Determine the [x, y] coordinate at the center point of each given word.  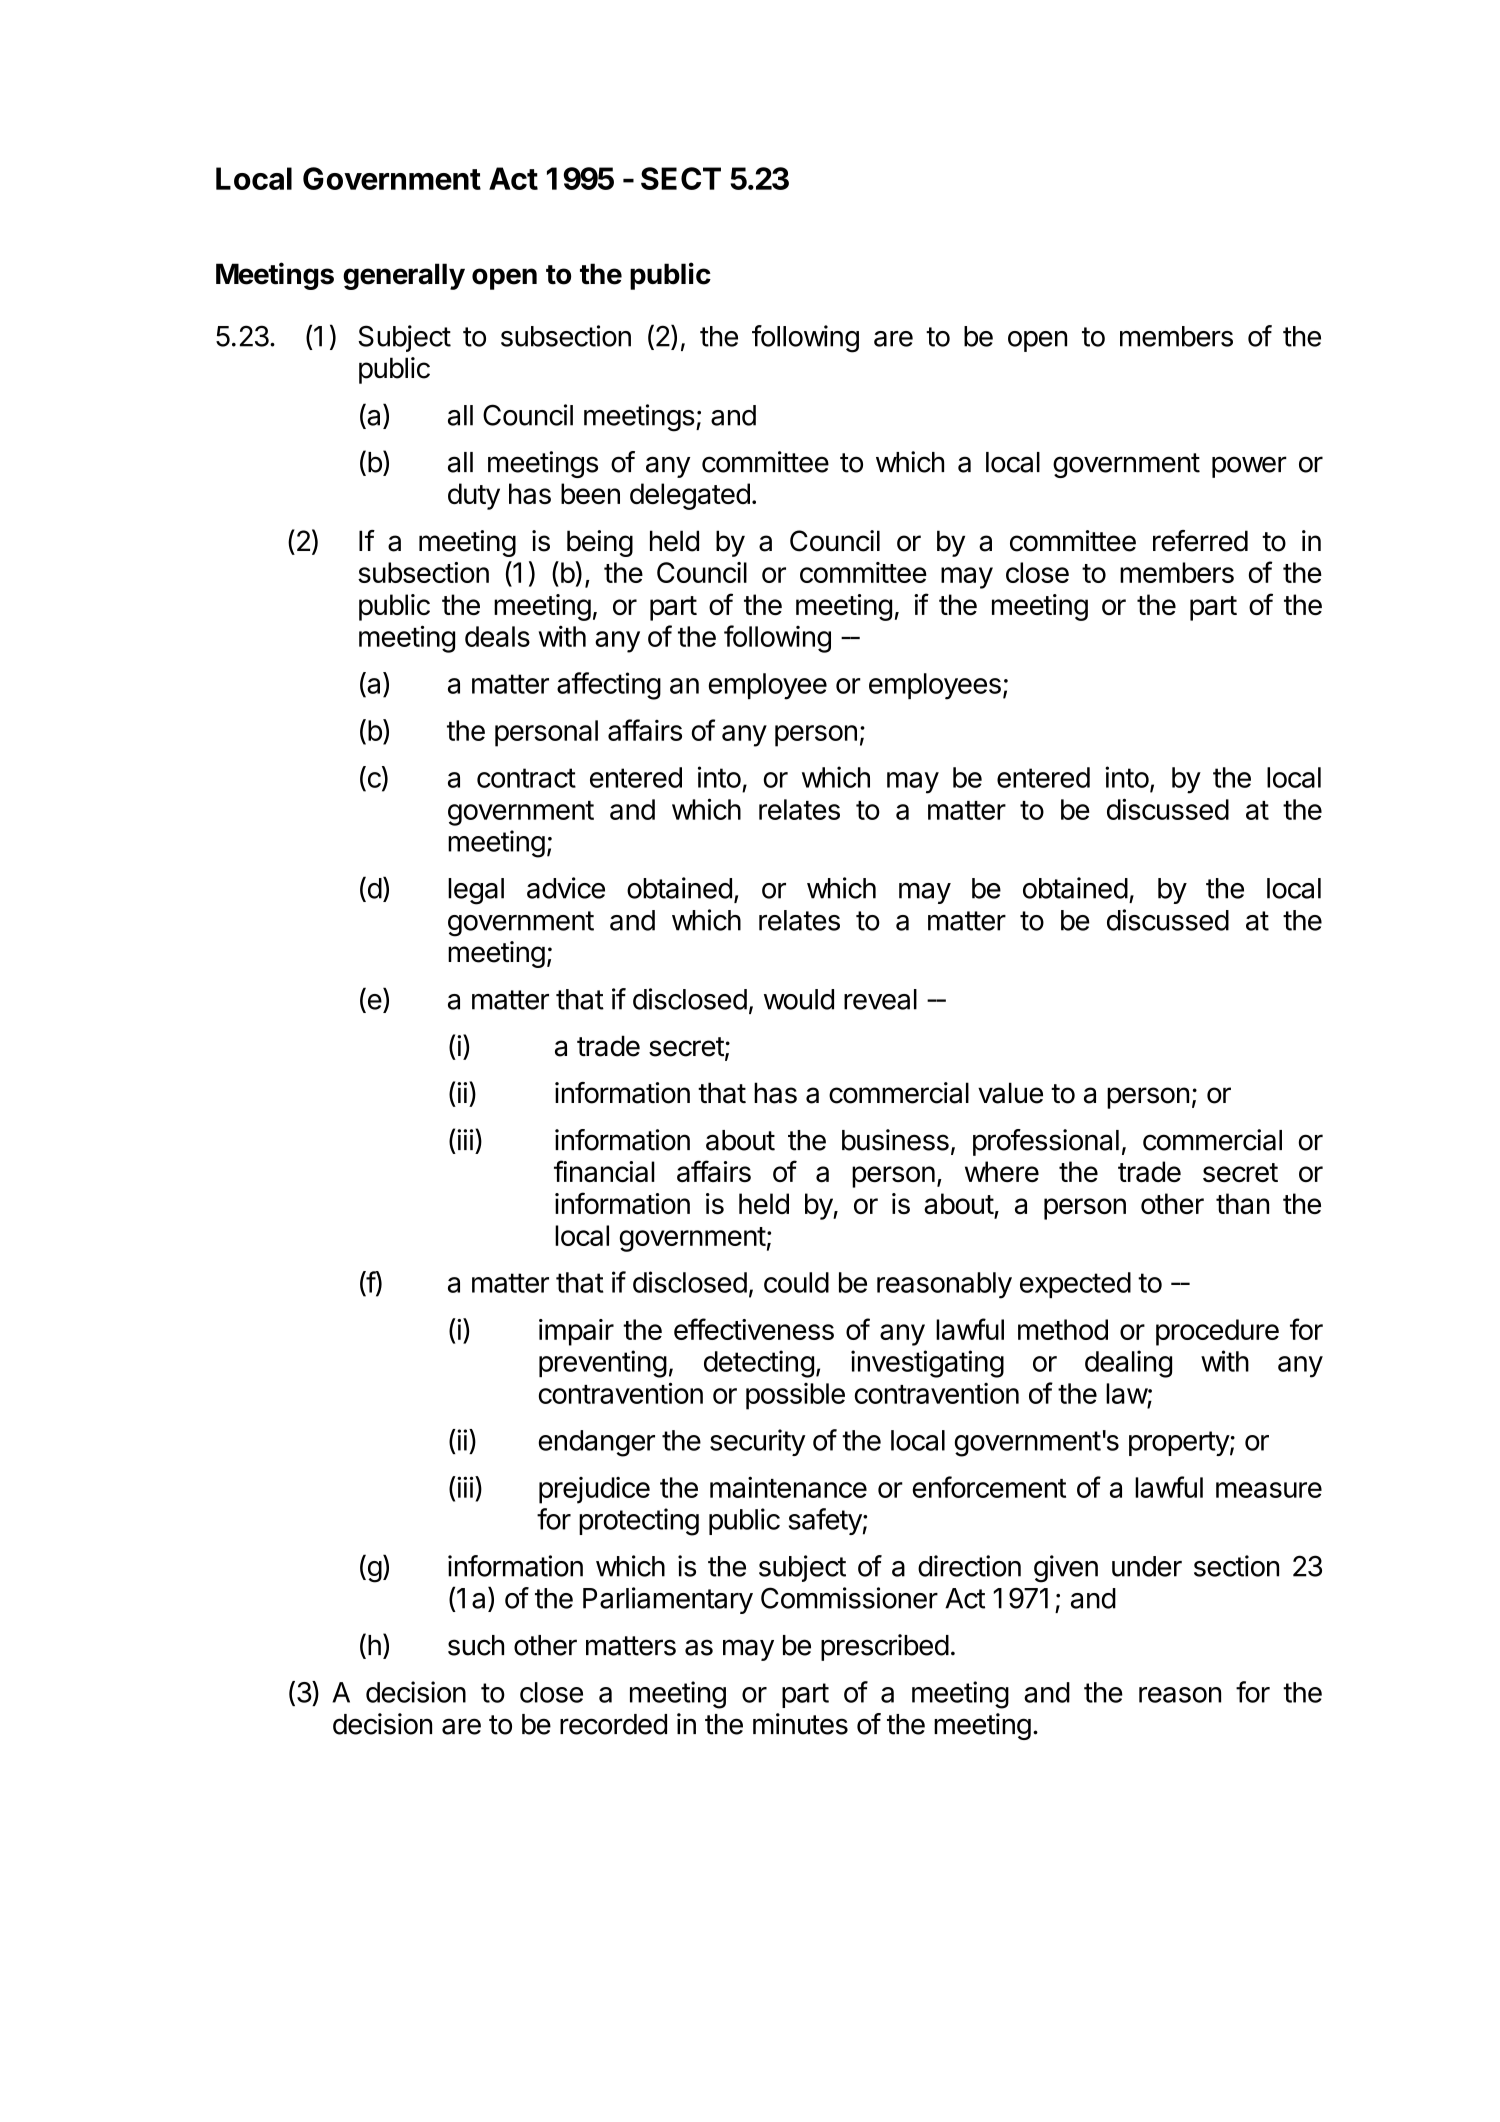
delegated [690, 496]
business [895, 1140]
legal [476, 891]
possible [795, 1396]
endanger [597, 1443]
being [600, 543]
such [476, 1645]
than [1242, 1204]
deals [497, 636]
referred [1200, 541]
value [1010, 1093]
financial [604, 1171]
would [799, 999]
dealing [1128, 1364]
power [1249, 467]
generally [404, 276]
